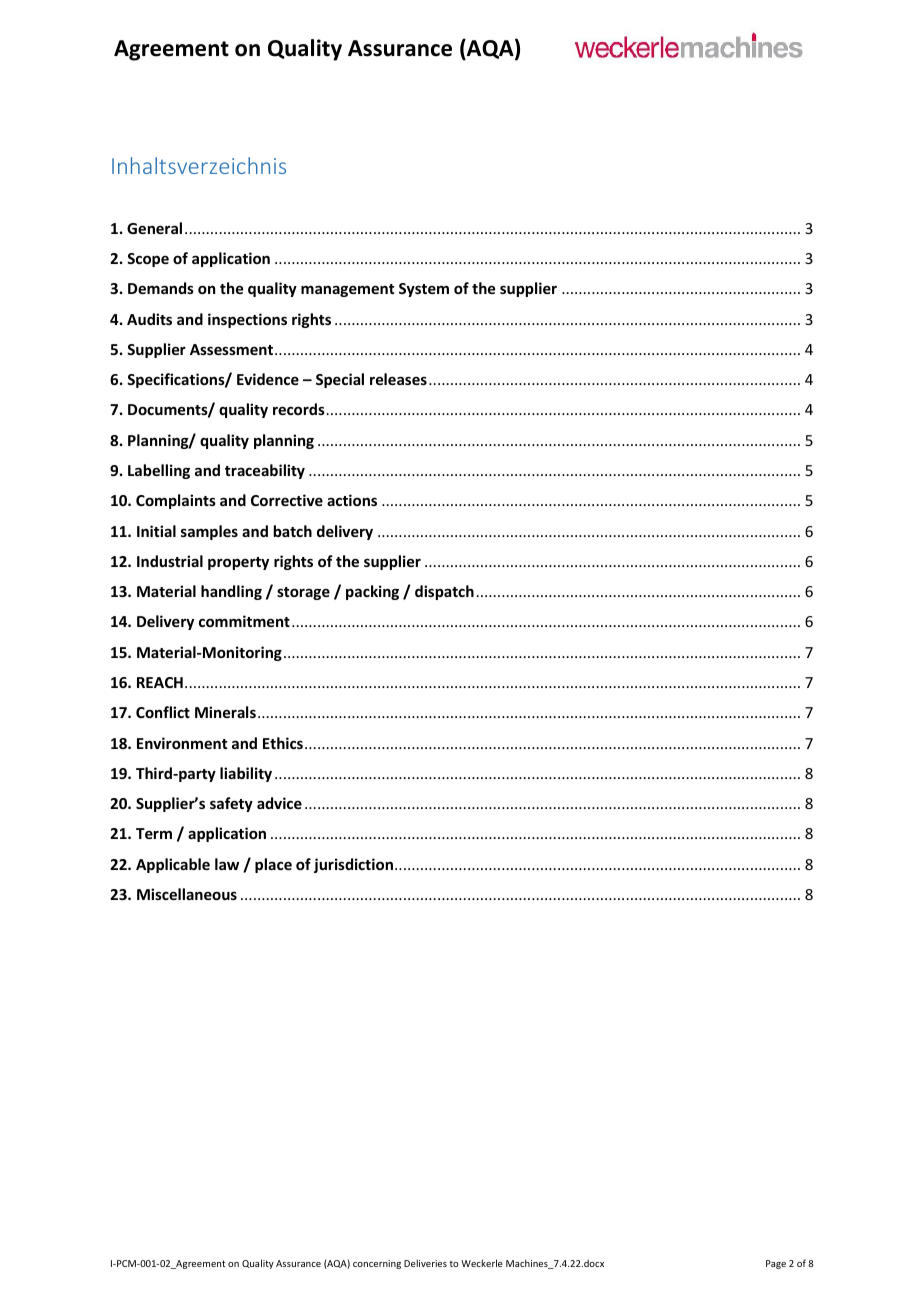  Describe the element at coordinates (776, 1264) in the image. I see `Page` at that location.
